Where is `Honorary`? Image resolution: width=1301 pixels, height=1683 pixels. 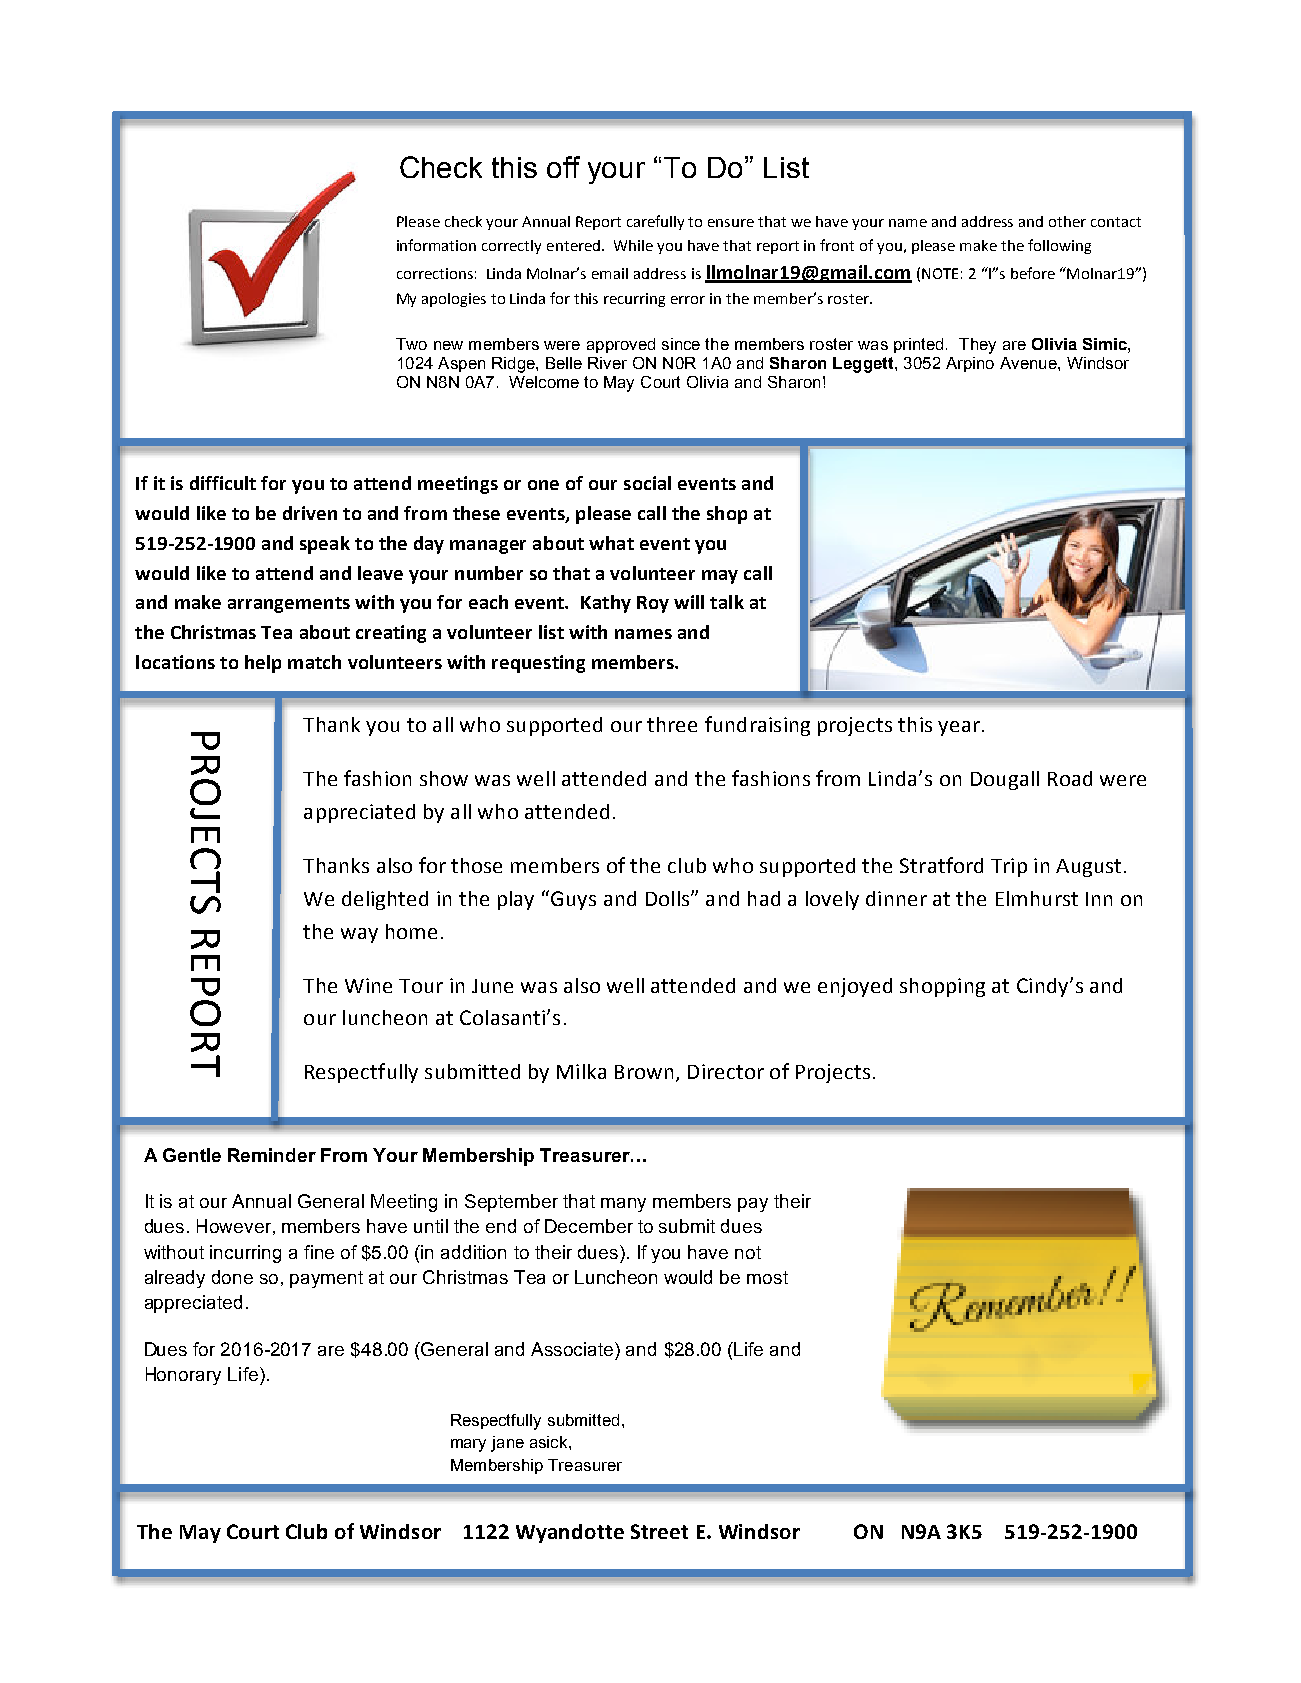 Honorary is located at coordinates (183, 1376).
